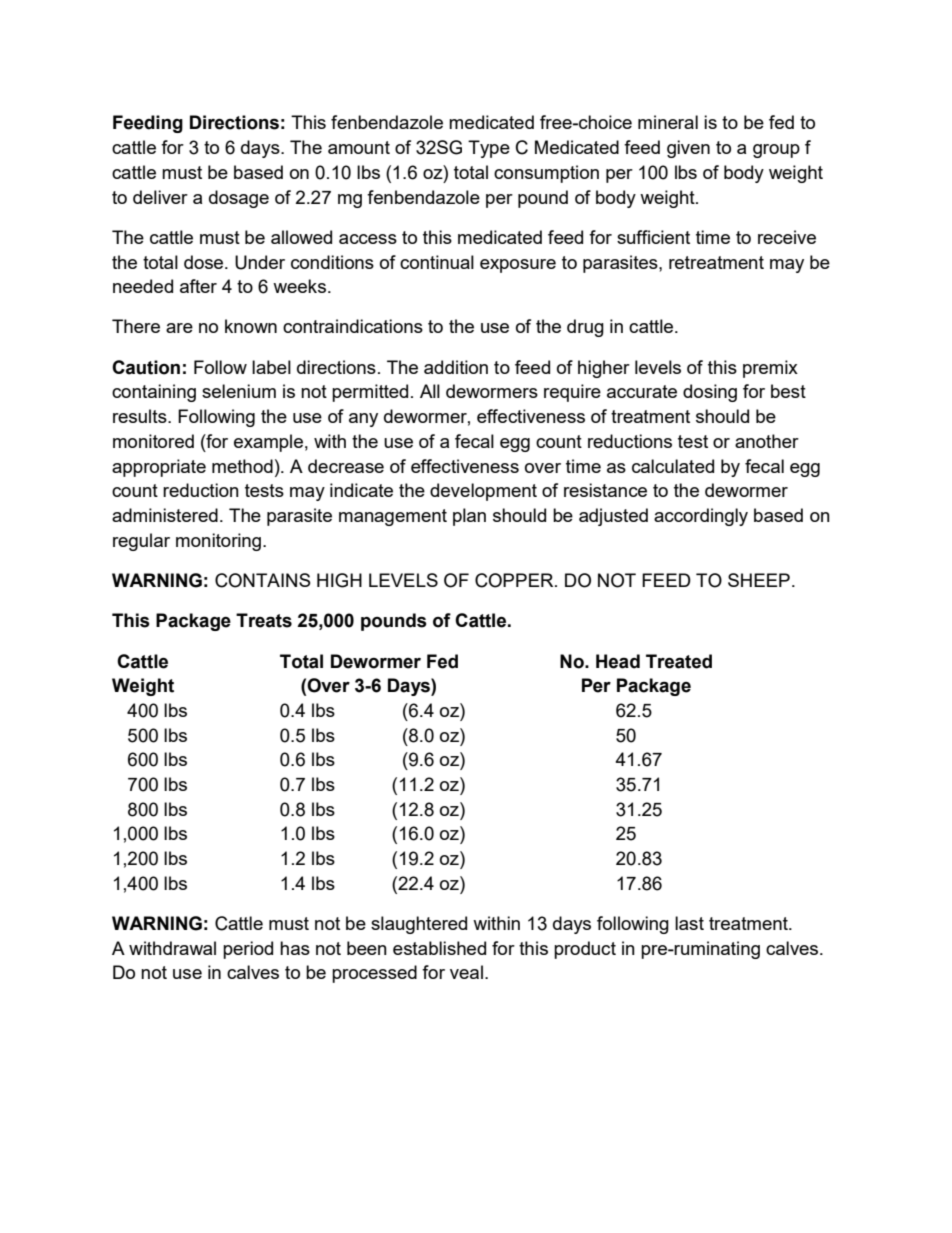  I want to click on Head, so click(618, 661).
